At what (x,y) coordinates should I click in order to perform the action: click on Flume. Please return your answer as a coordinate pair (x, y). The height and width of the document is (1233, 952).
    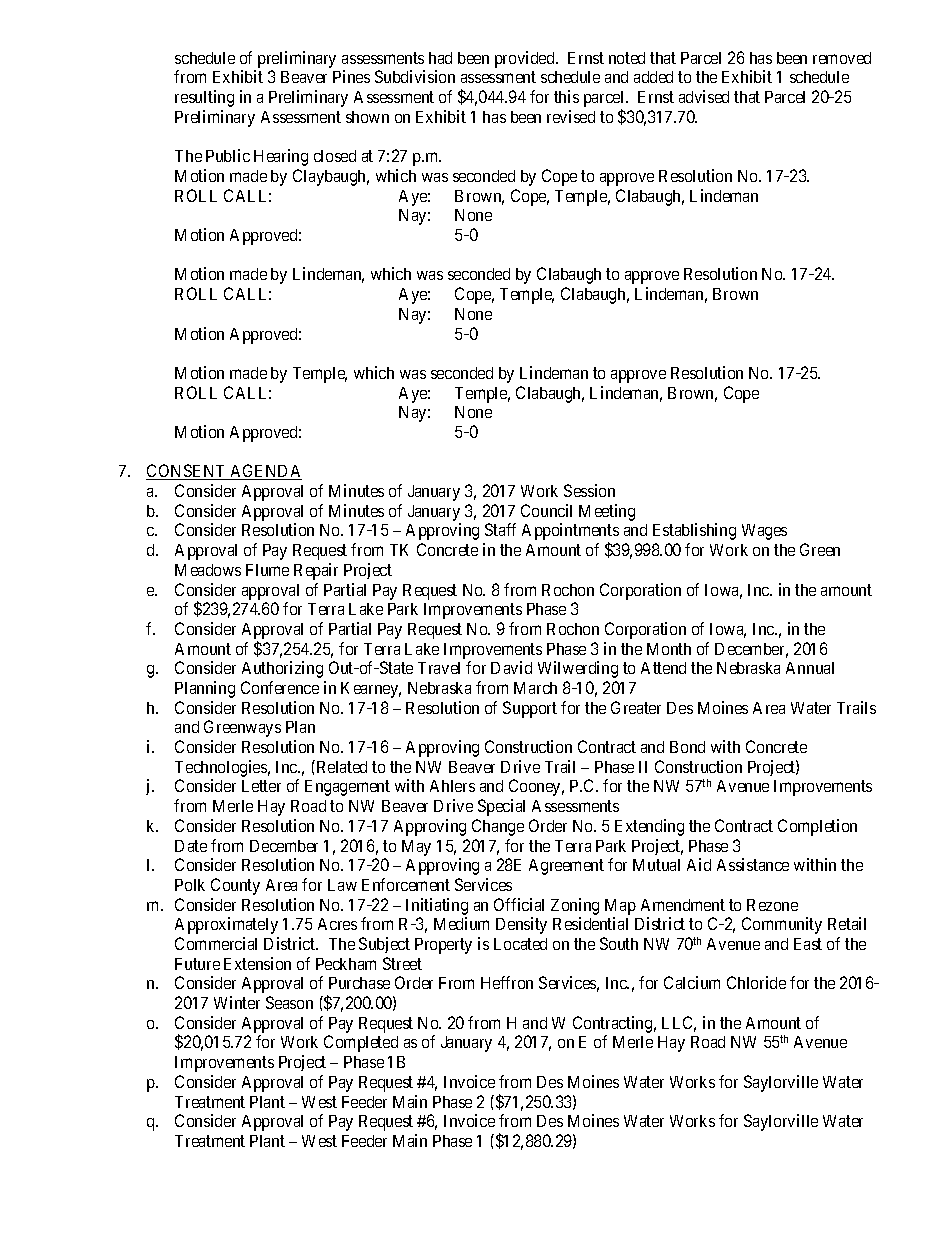
    Looking at the image, I should click on (267, 570).
